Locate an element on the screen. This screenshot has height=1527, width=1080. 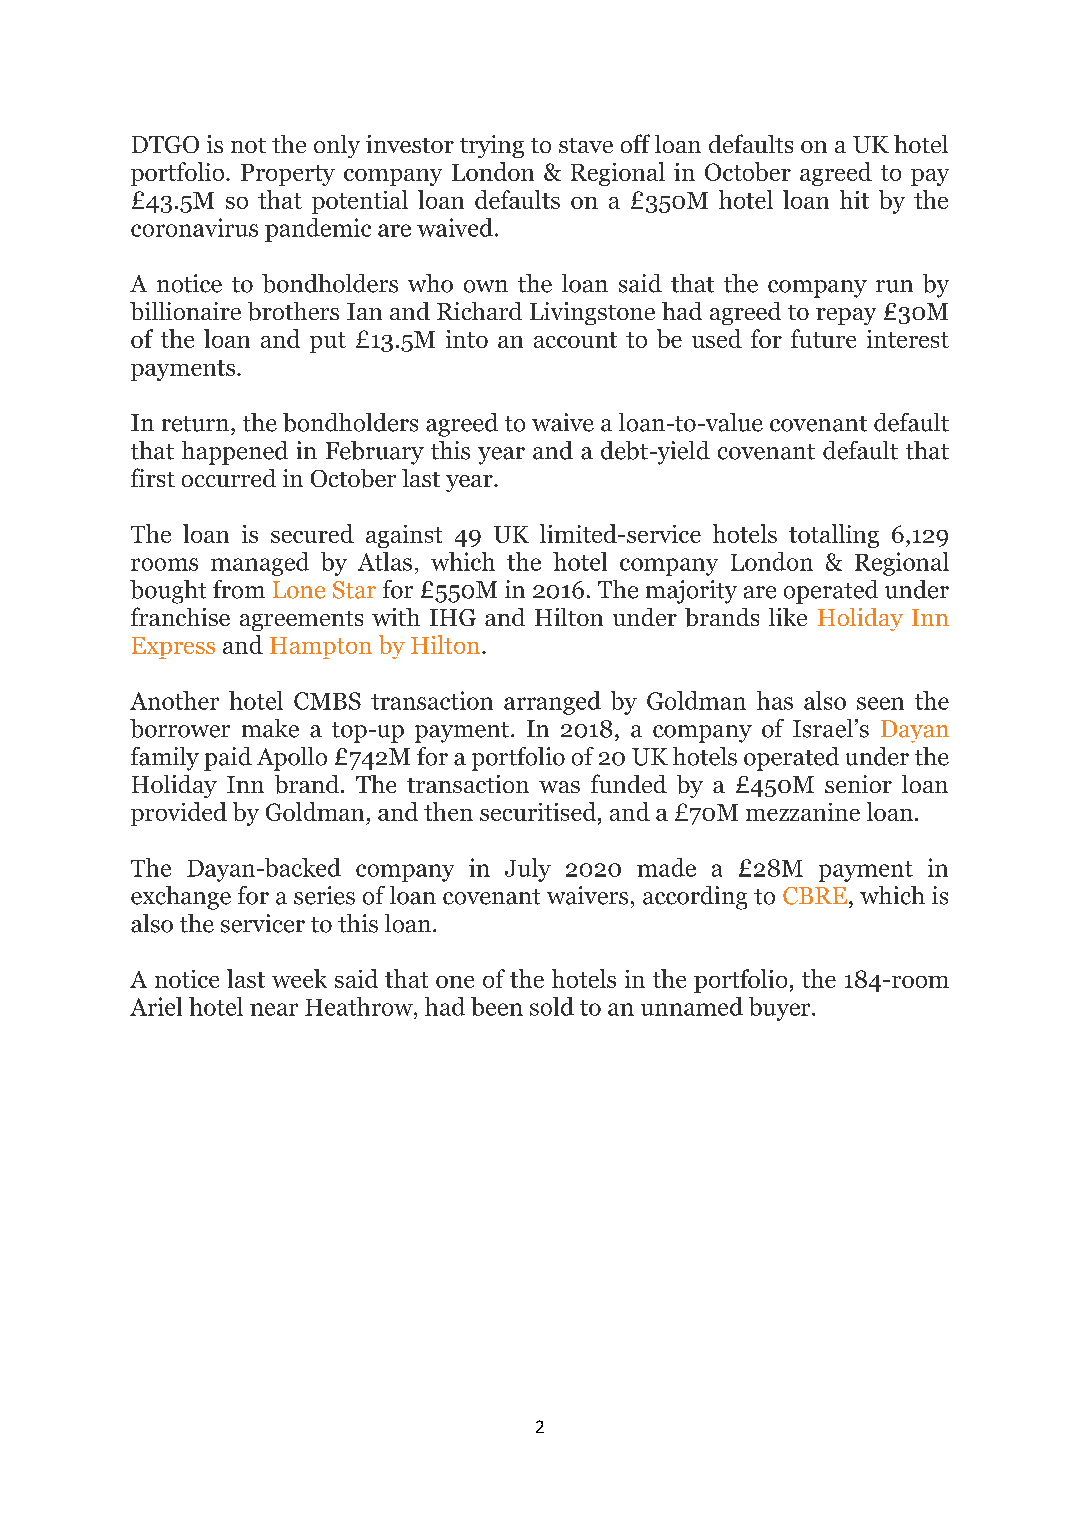
against is located at coordinates (404, 536).
